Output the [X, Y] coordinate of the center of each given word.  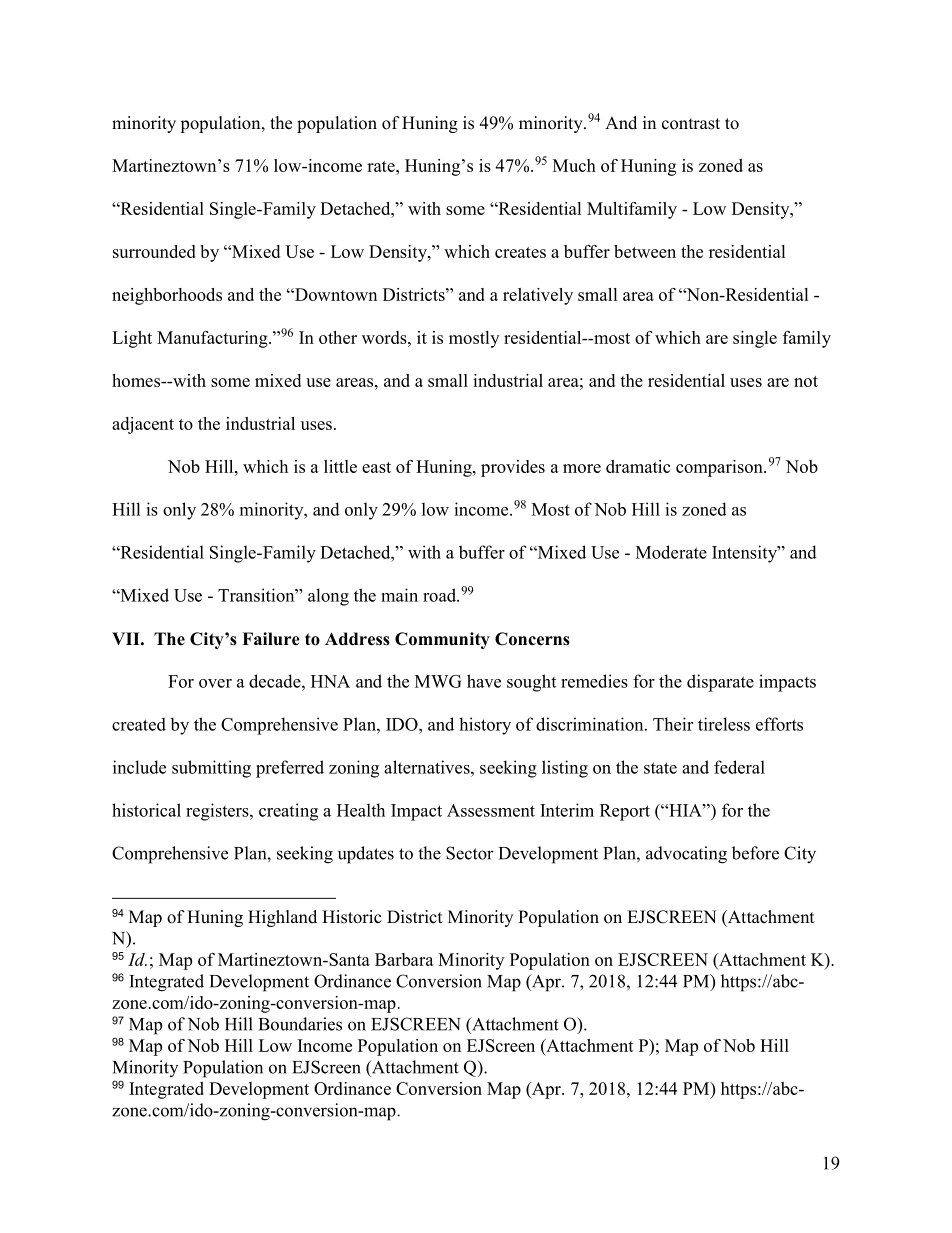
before [755, 853]
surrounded [154, 251]
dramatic [638, 466]
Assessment [491, 810]
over [215, 683]
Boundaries [300, 1024]
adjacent [143, 425]
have [484, 681]
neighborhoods [167, 296]
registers [218, 812]
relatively [538, 296]
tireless [724, 724]
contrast [691, 124]
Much [574, 165]
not [806, 381]
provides [513, 468]
